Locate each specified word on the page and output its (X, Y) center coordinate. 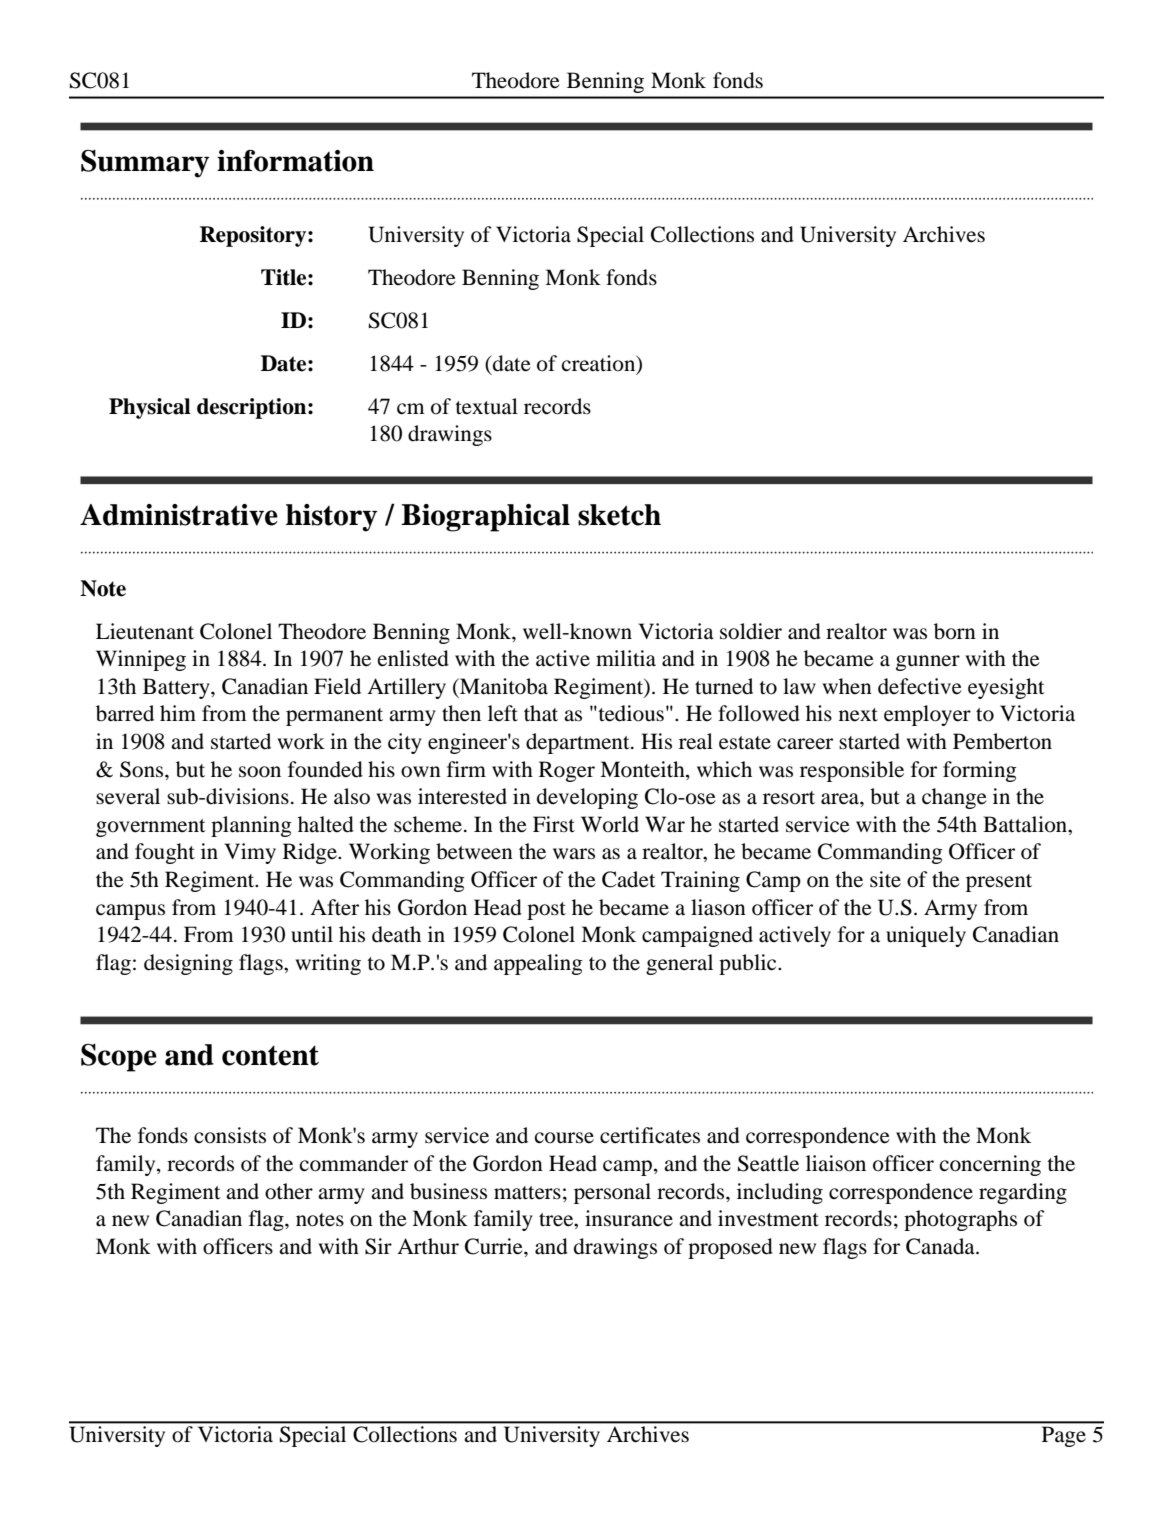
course (564, 1138)
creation (600, 364)
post (546, 911)
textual (486, 406)
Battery (177, 688)
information (295, 161)
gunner (928, 663)
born (955, 631)
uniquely (926, 936)
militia (626, 658)
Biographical (485, 518)
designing (188, 964)
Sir (378, 1246)
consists (230, 1135)
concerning (990, 1165)
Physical (150, 408)
